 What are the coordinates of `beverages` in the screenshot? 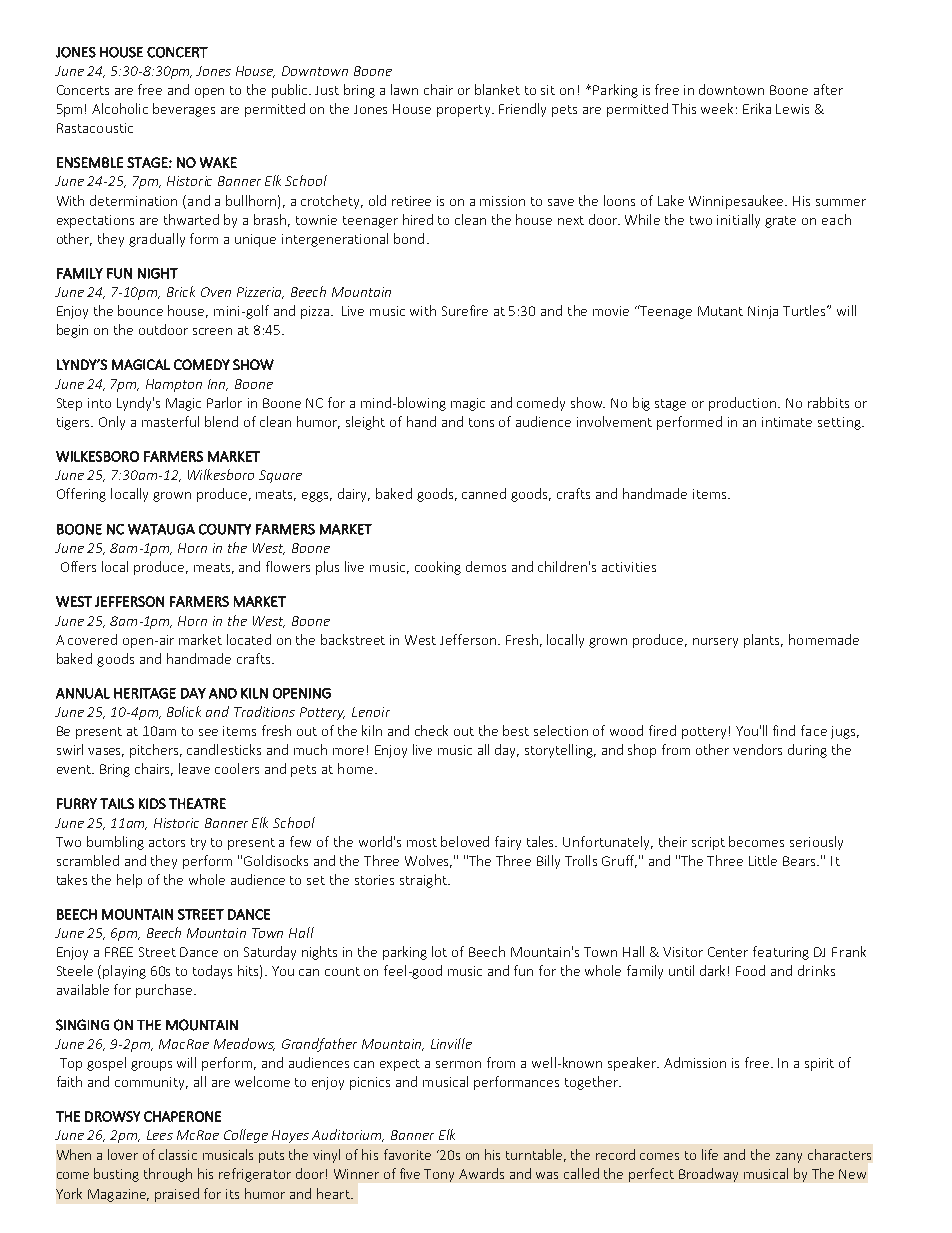 It's located at (184, 110).
